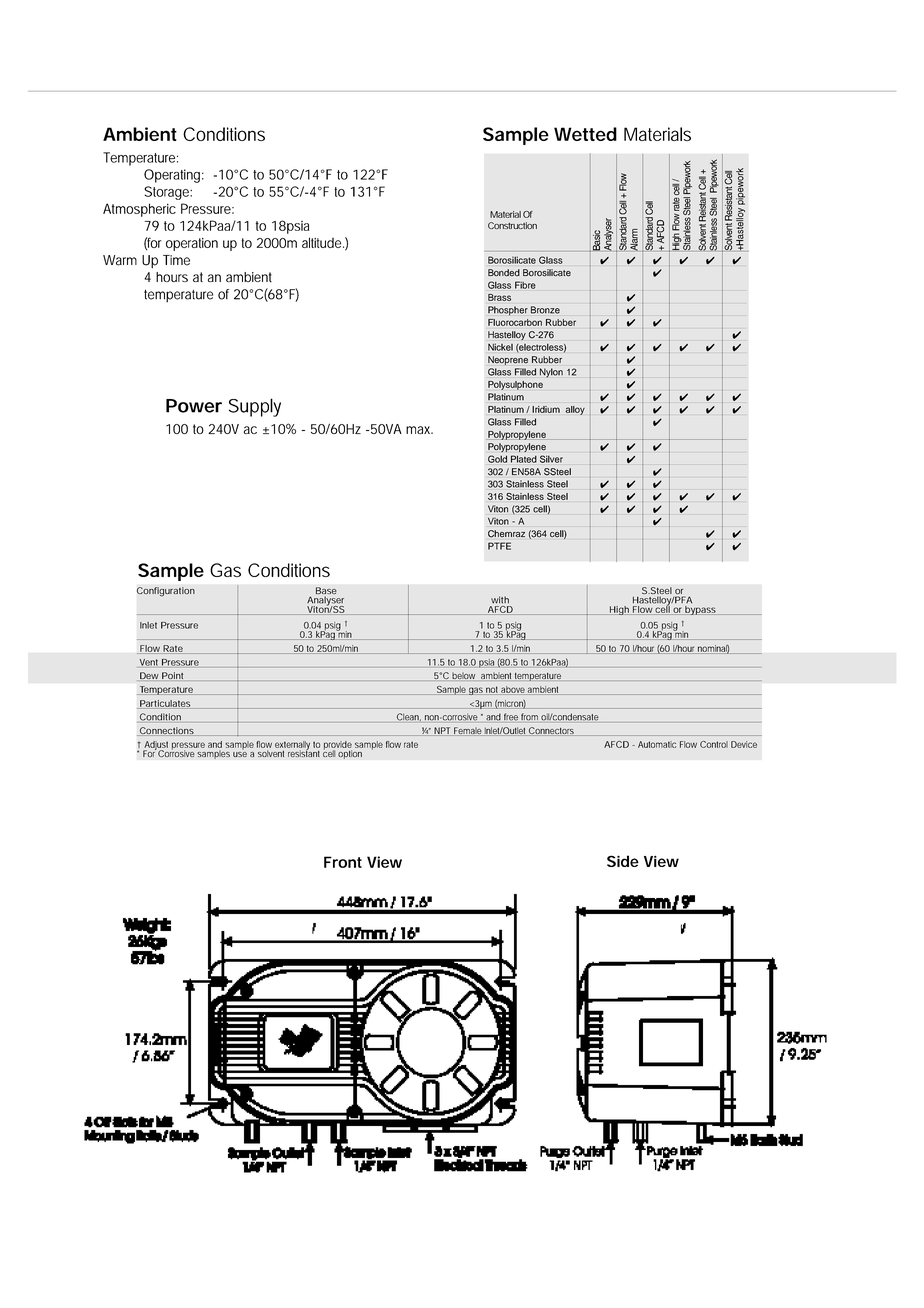 This image has height=1308, width=924. I want to click on NPT, so click(442, 731).
